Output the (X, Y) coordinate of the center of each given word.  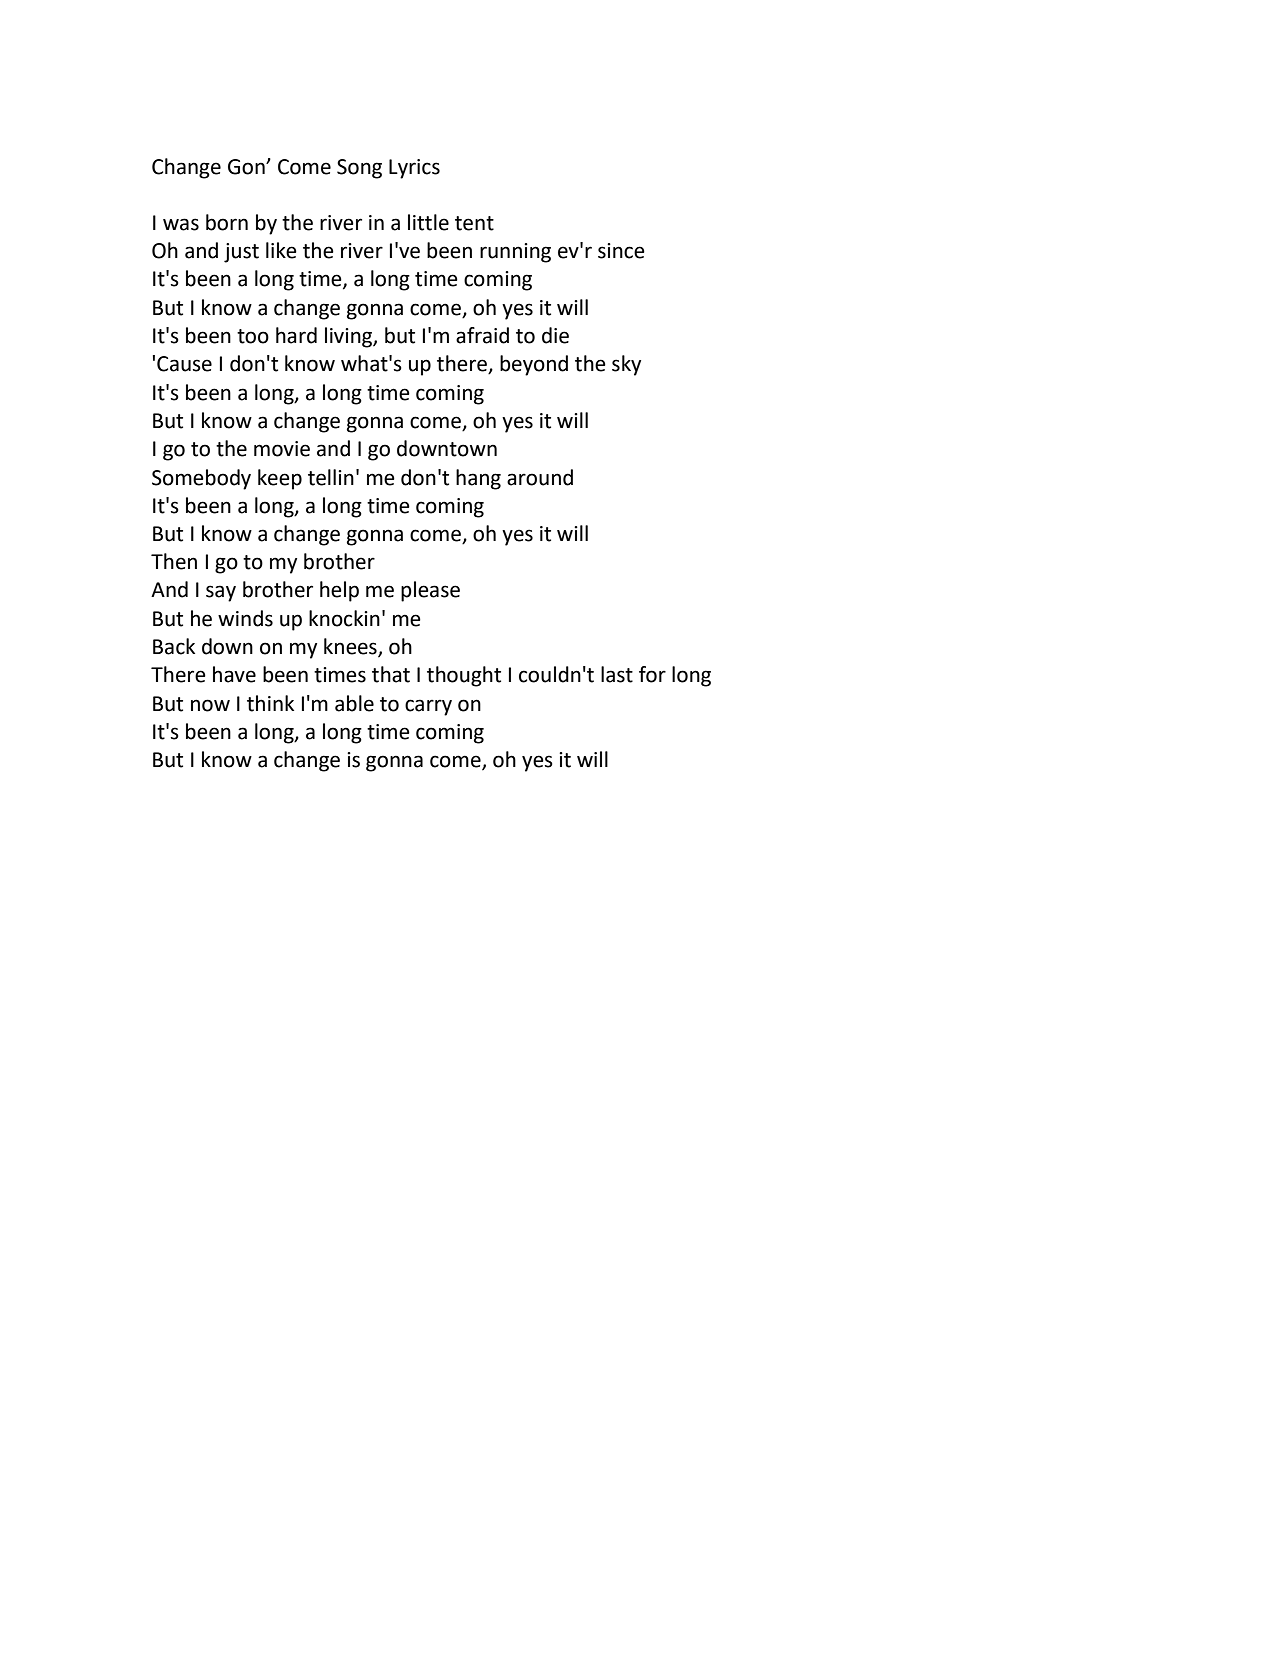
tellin (331, 477)
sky (626, 365)
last (617, 674)
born (227, 222)
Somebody (201, 479)
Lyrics (414, 169)
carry (428, 707)
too (253, 336)
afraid (482, 335)
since (621, 251)
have (234, 674)
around (540, 477)
